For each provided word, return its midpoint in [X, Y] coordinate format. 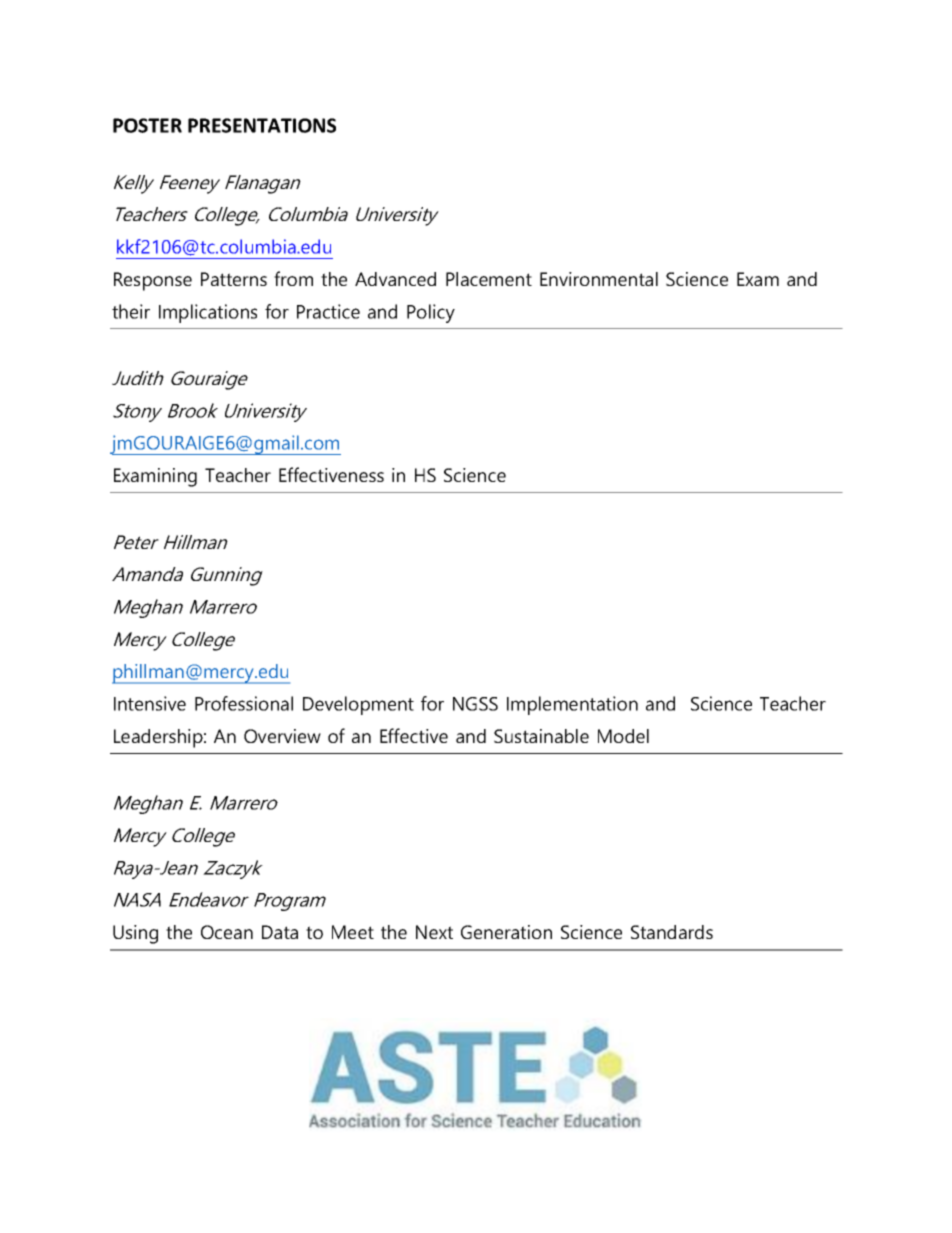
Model [623, 736]
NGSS [475, 704]
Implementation [572, 705]
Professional [244, 703]
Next [434, 932]
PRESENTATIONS [262, 125]
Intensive [150, 703]
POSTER [147, 125]
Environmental [599, 279]
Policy [431, 313]
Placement [489, 279]
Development [358, 705]
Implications [208, 313]
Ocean [227, 932]
